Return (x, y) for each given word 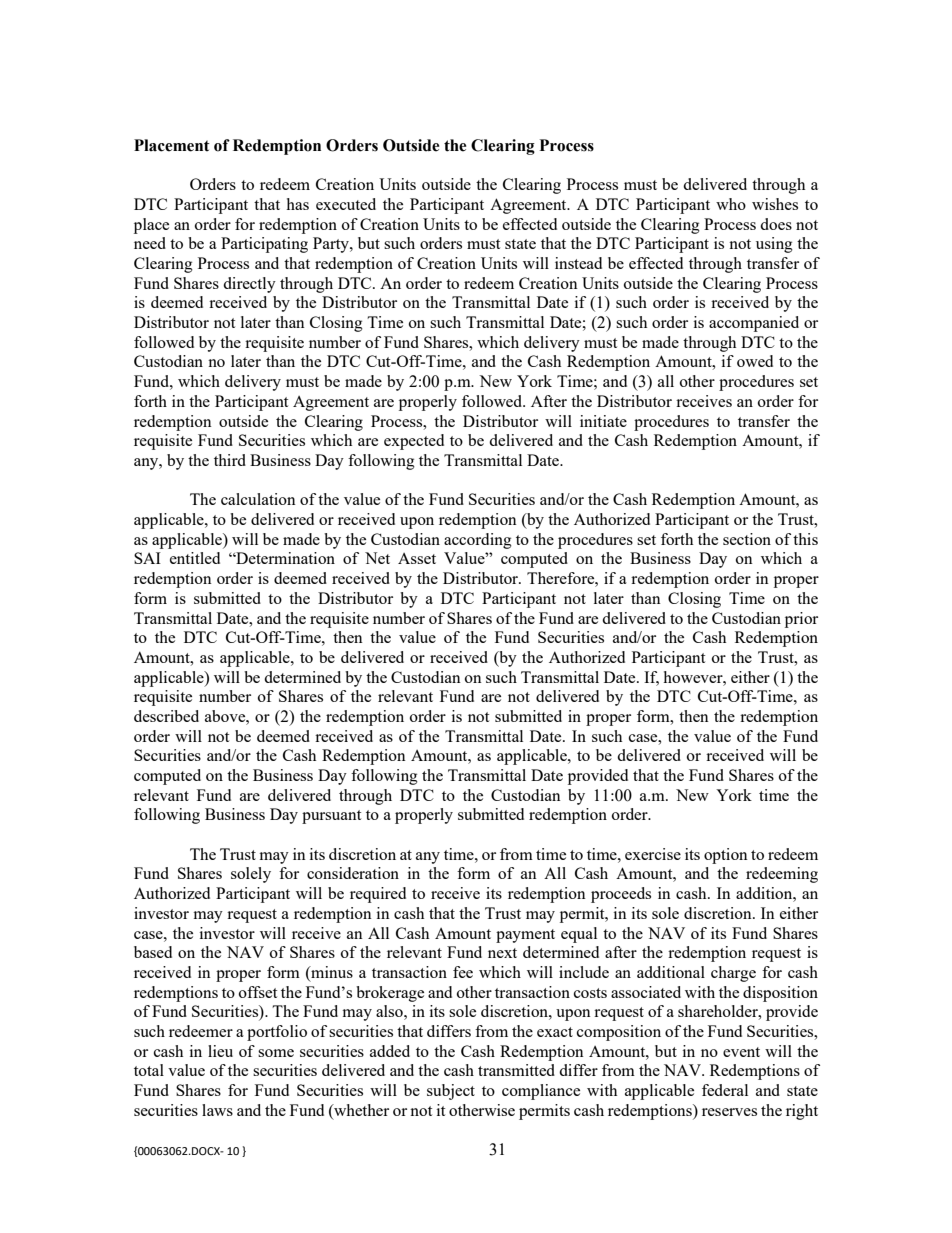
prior (801, 620)
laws (217, 1110)
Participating (264, 245)
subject (451, 1092)
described (166, 716)
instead (578, 263)
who (731, 204)
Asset (417, 558)
